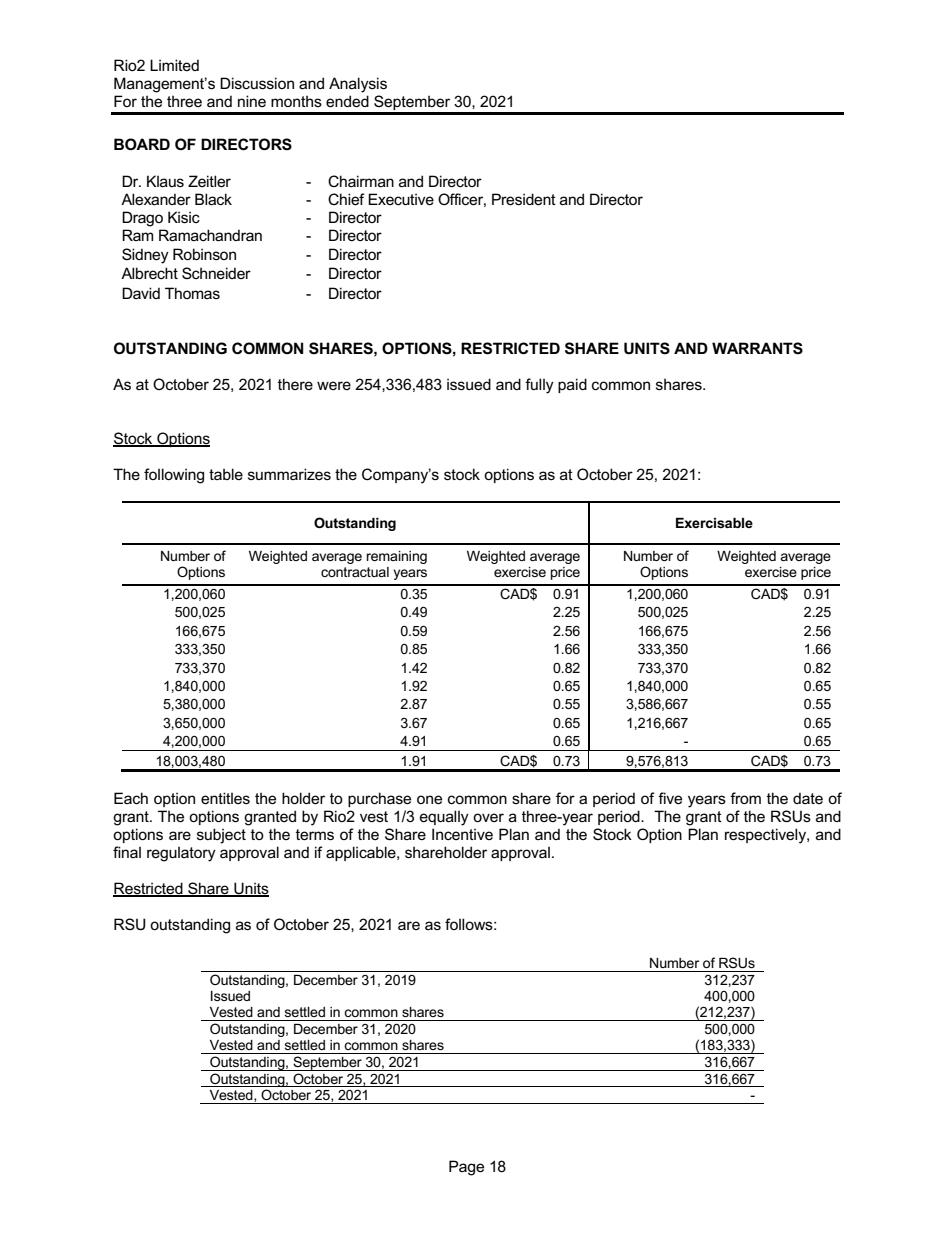 This page has height=1233, width=952. Describe the element at coordinates (429, 799) in the page. I see `one` at that location.
